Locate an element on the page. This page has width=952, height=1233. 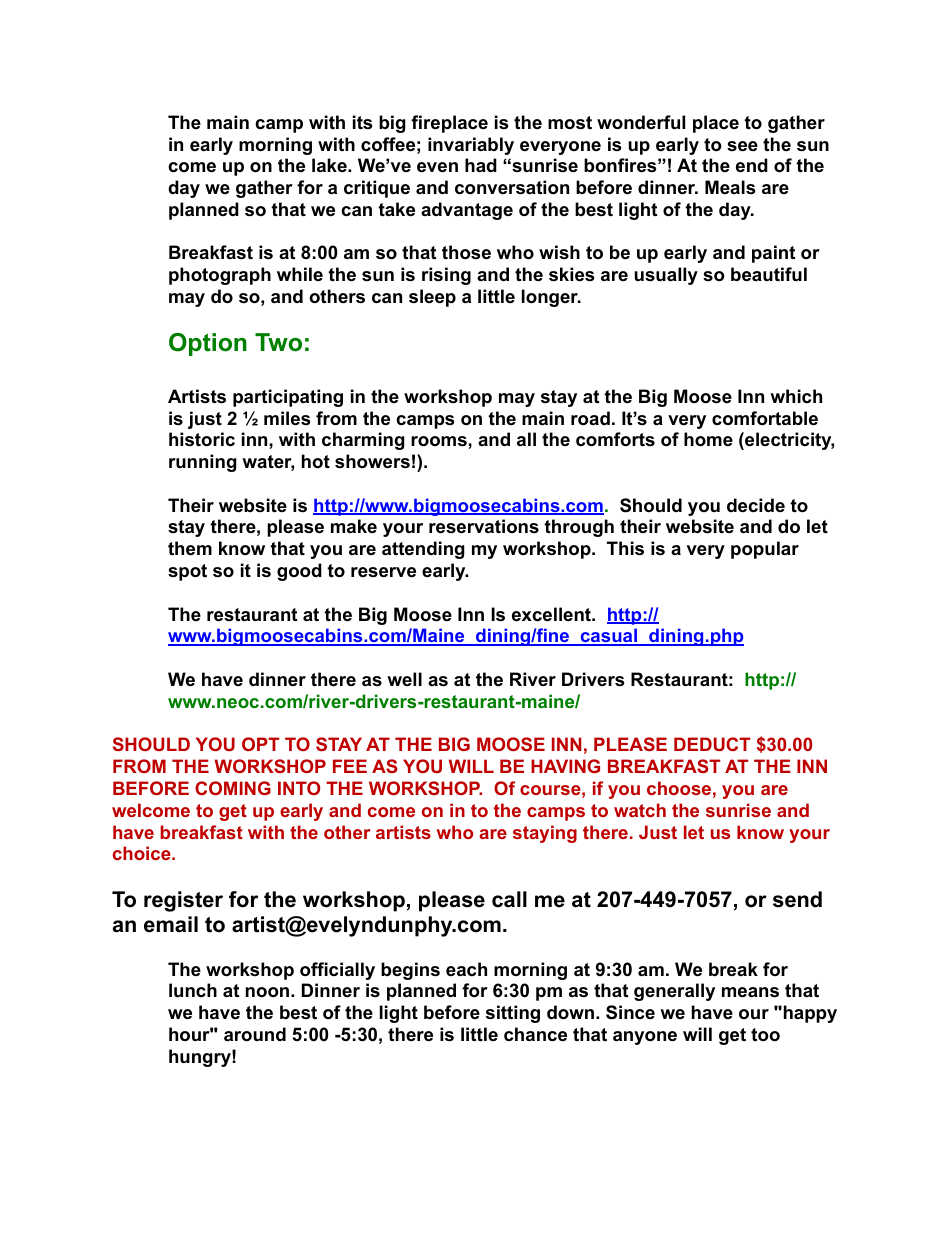
around is located at coordinates (255, 1034).
